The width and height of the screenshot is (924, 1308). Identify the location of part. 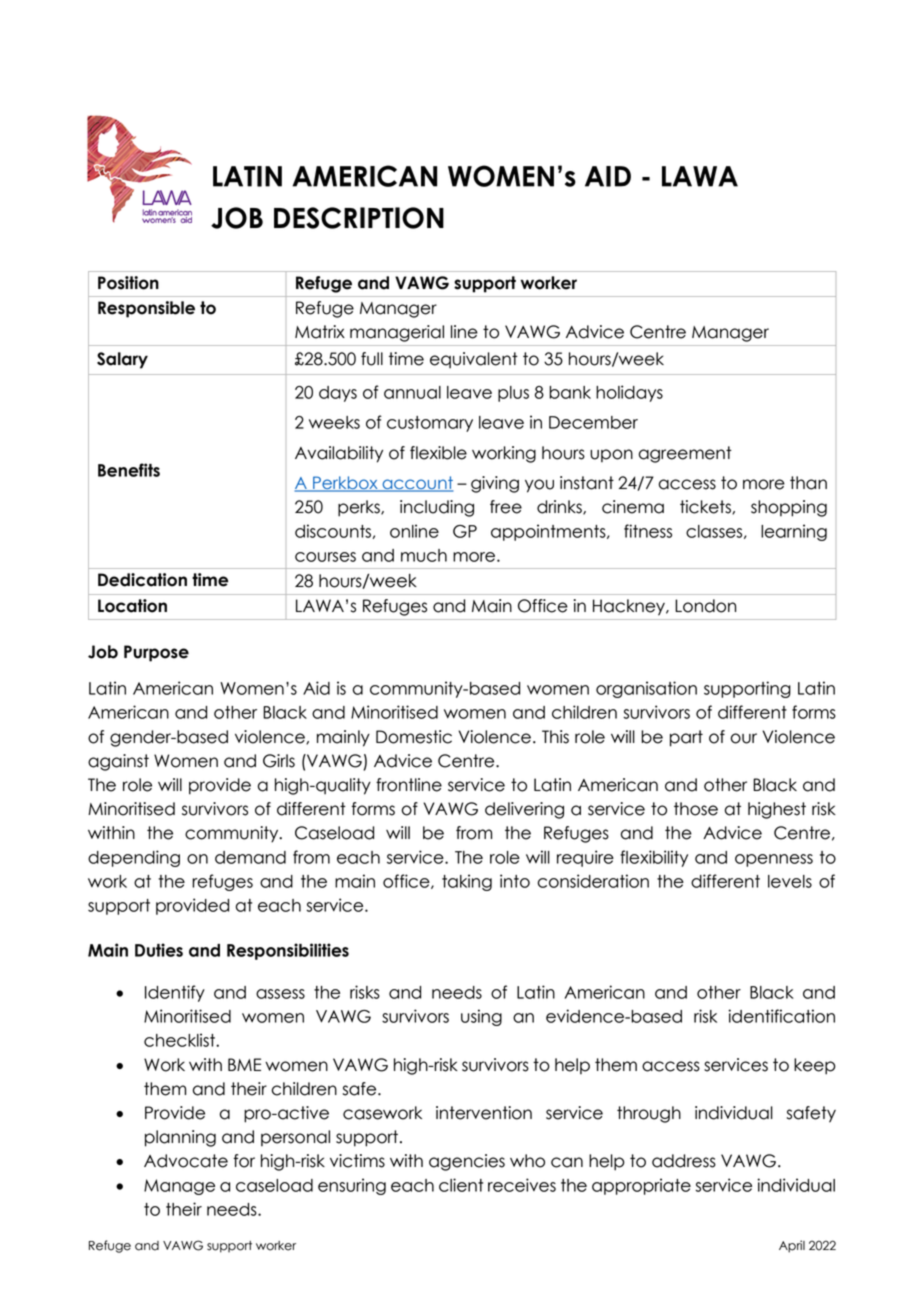
(686, 738).
